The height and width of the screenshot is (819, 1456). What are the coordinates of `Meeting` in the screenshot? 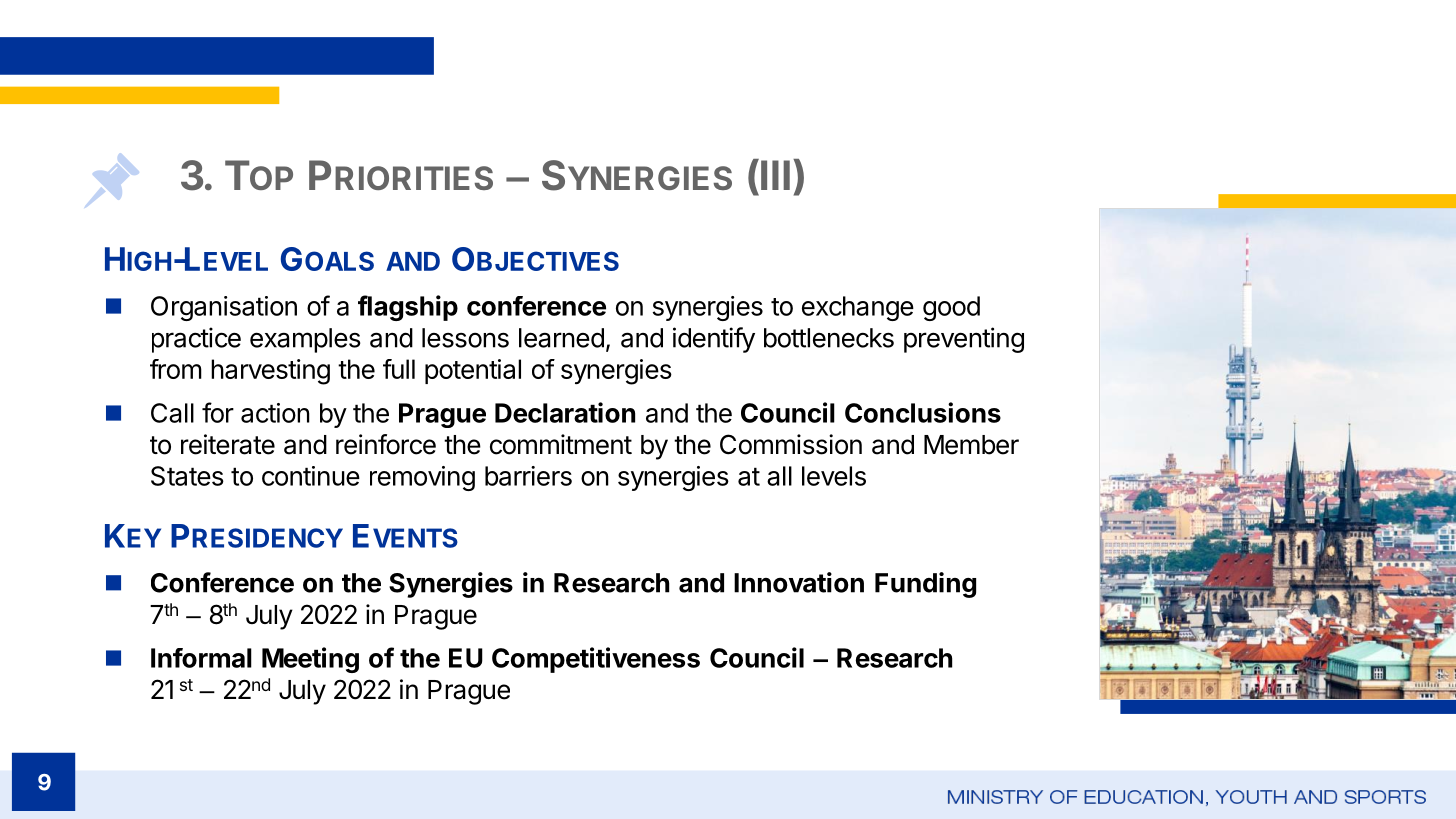 It's located at (310, 660).
